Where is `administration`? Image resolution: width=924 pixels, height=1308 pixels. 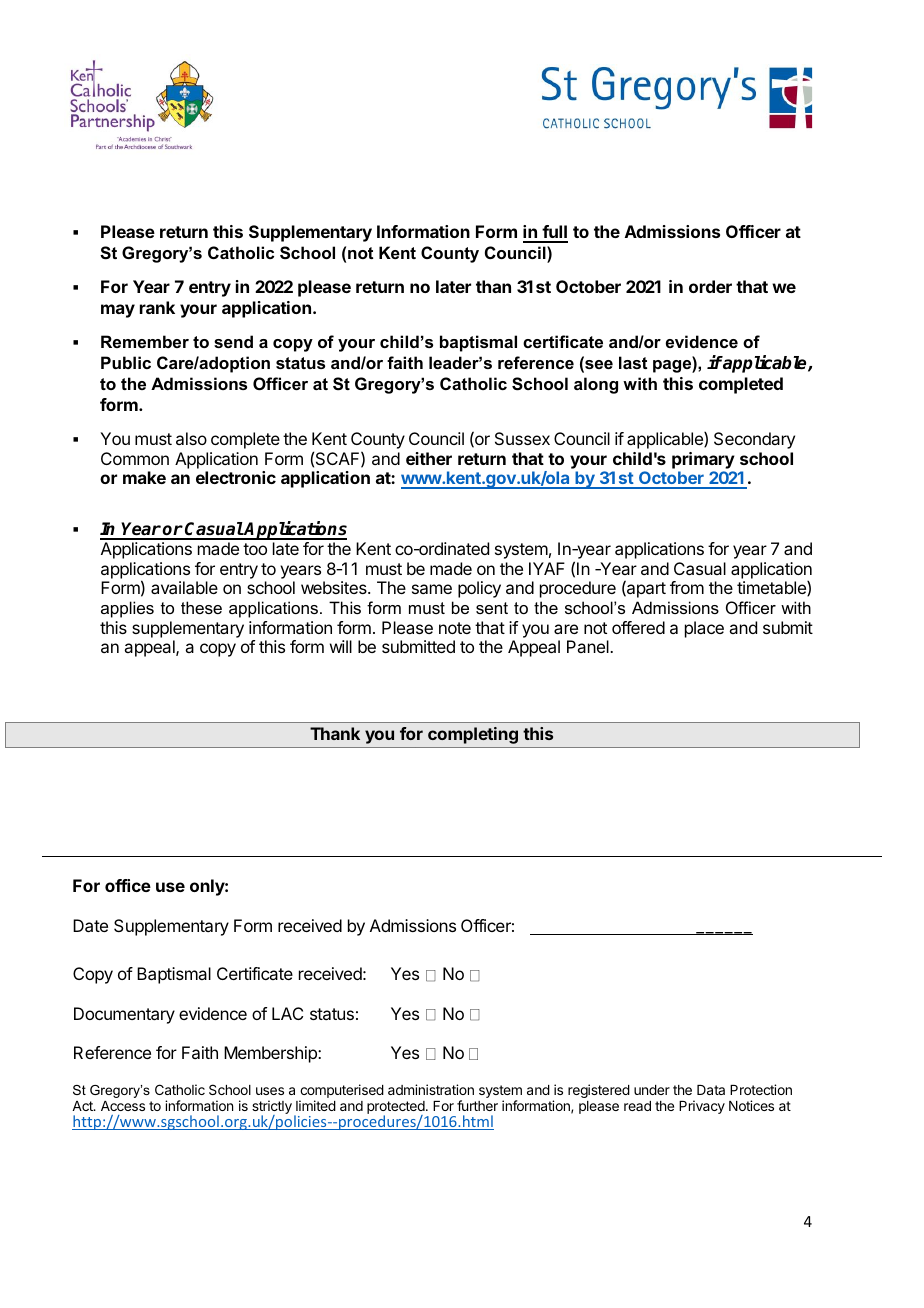
administration is located at coordinates (431, 1089).
